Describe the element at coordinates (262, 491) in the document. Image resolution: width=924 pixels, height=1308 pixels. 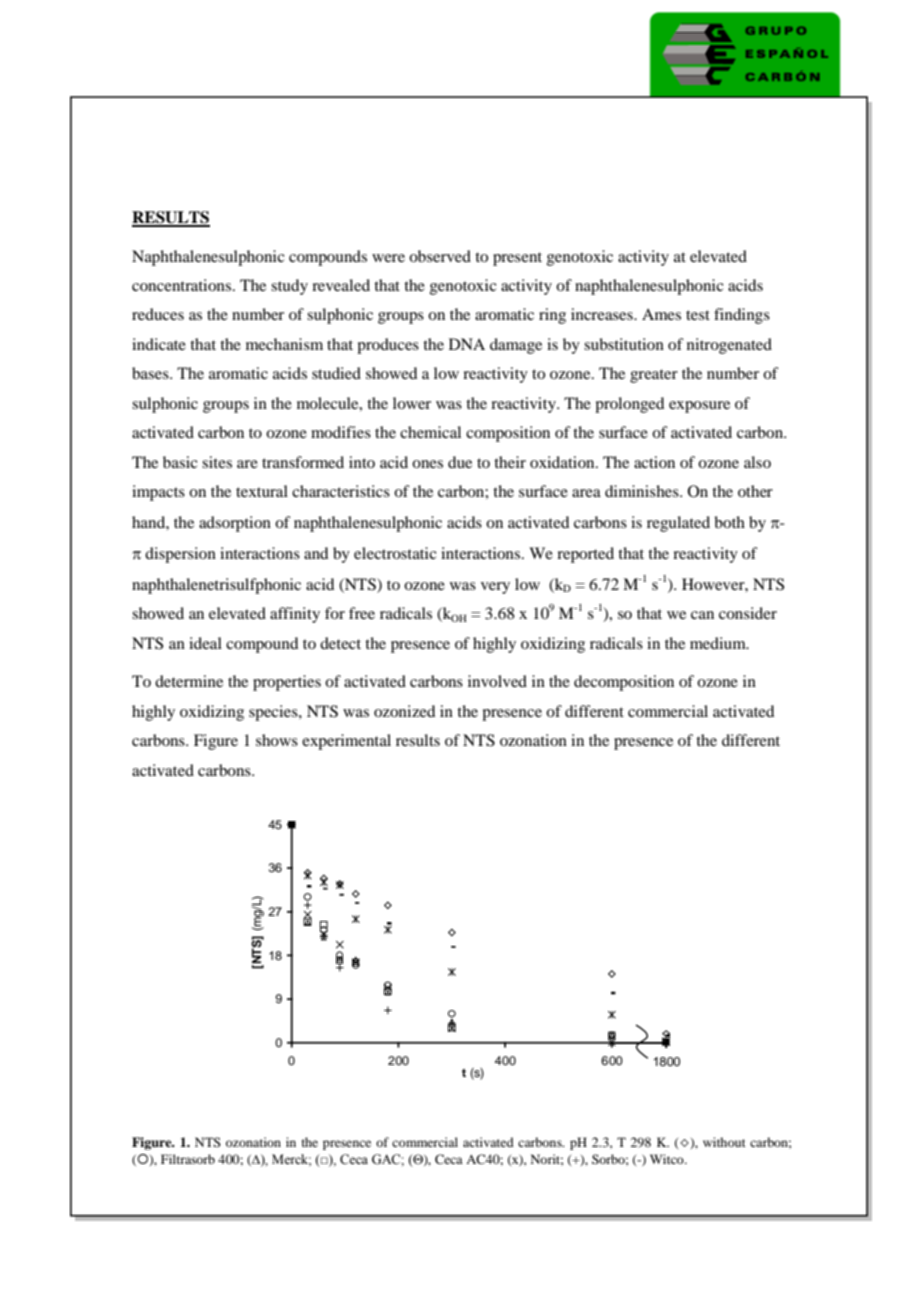
I see `textural` at that location.
